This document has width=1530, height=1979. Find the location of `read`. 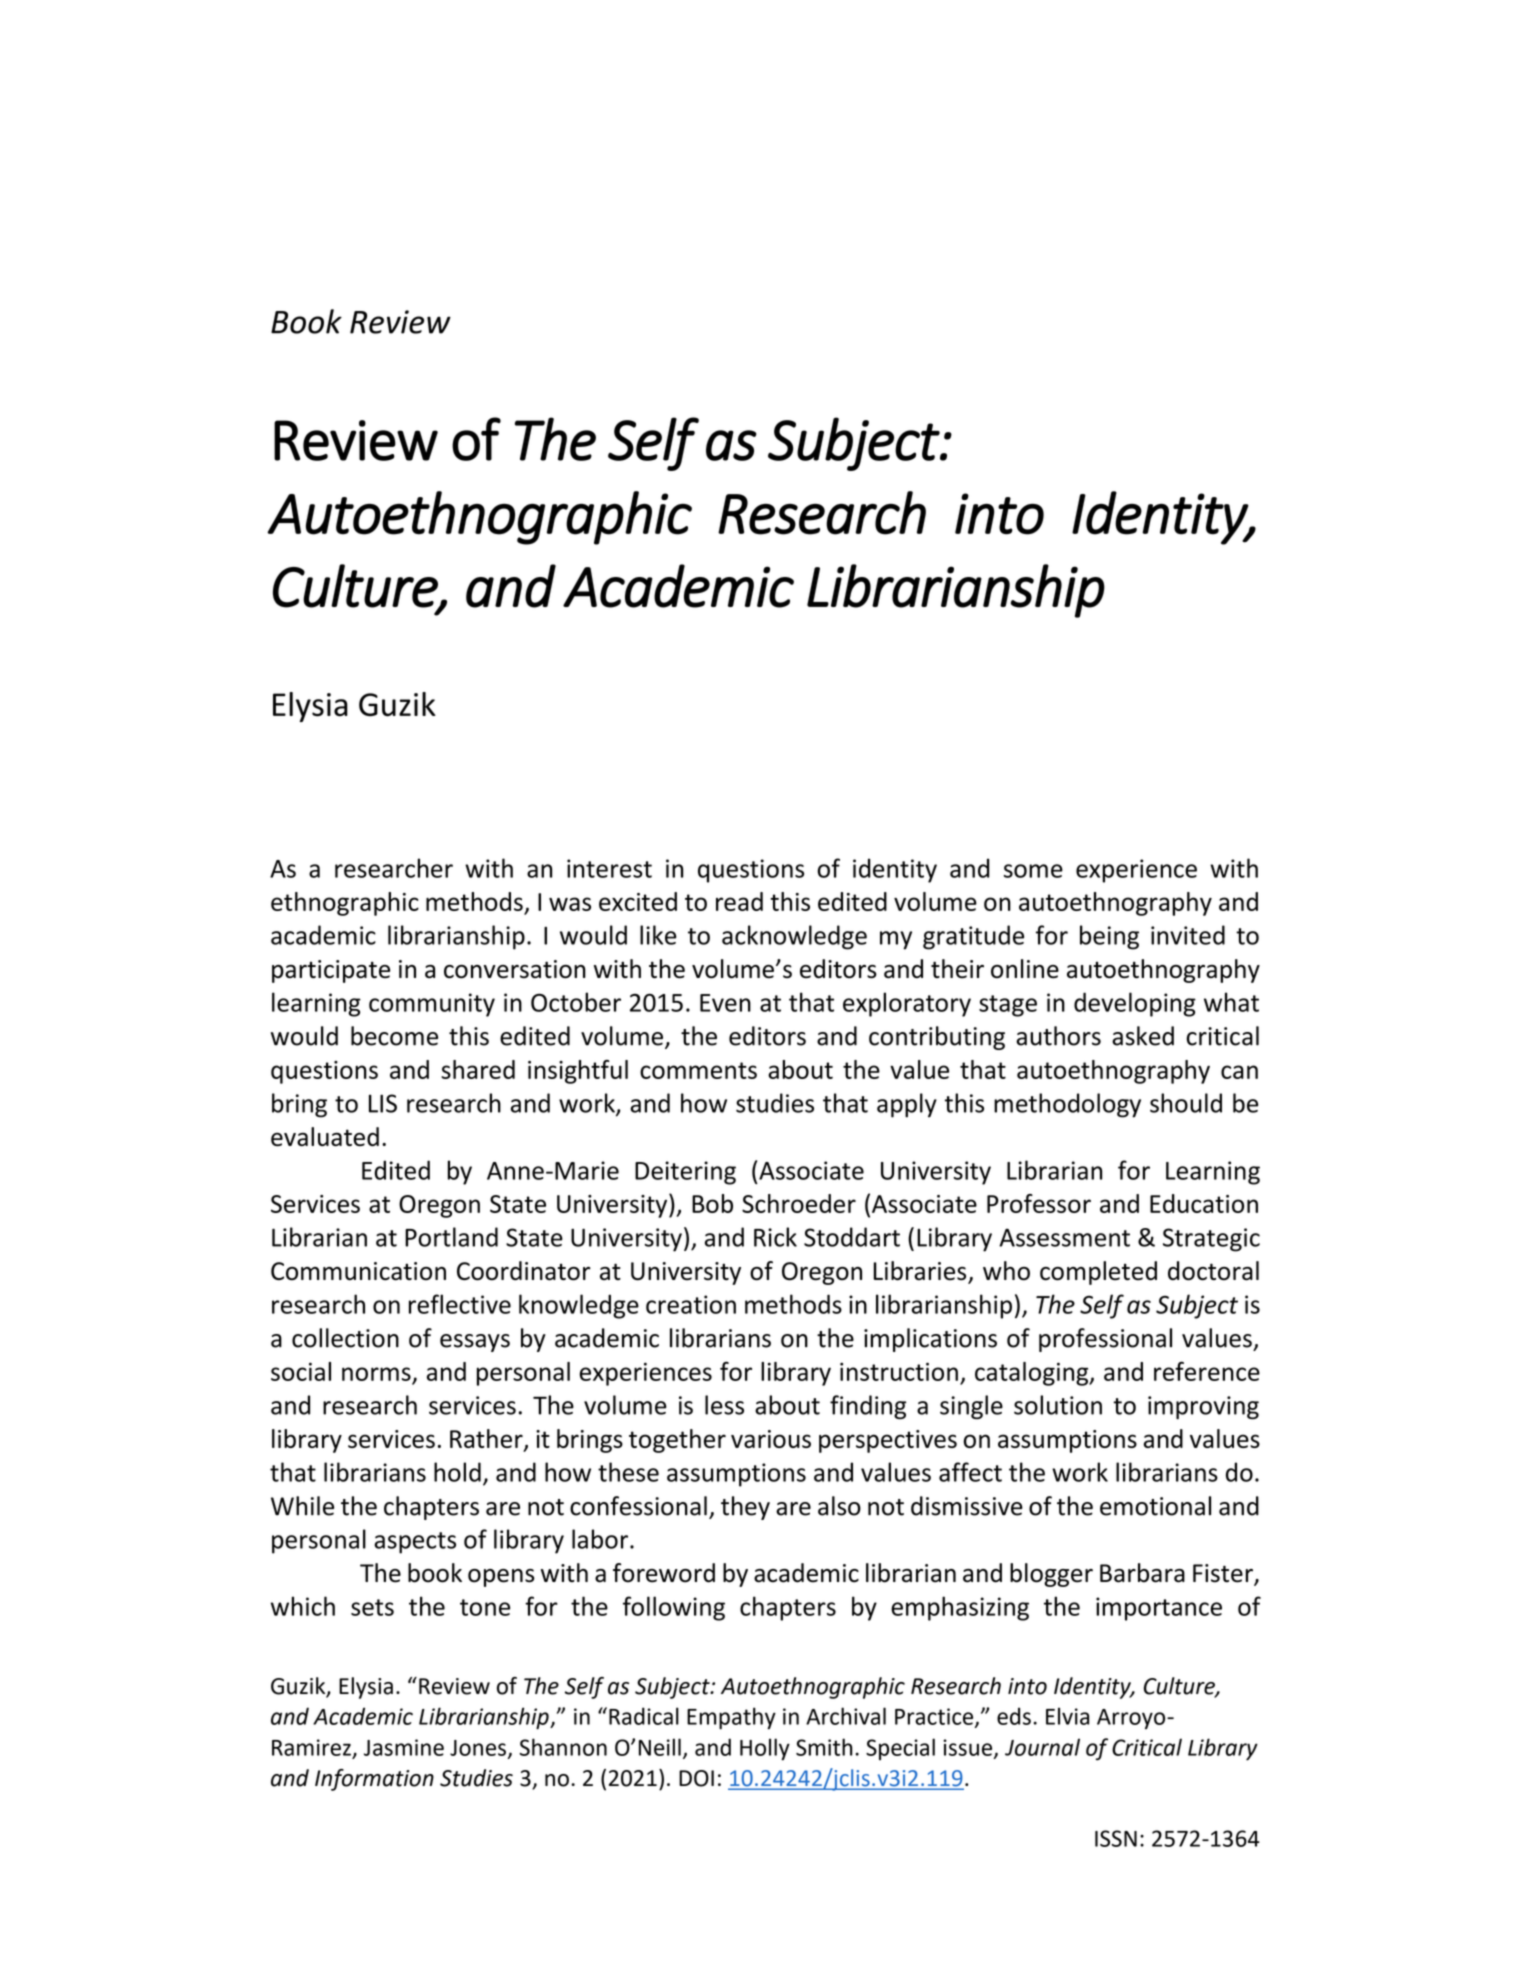

read is located at coordinates (739, 901).
